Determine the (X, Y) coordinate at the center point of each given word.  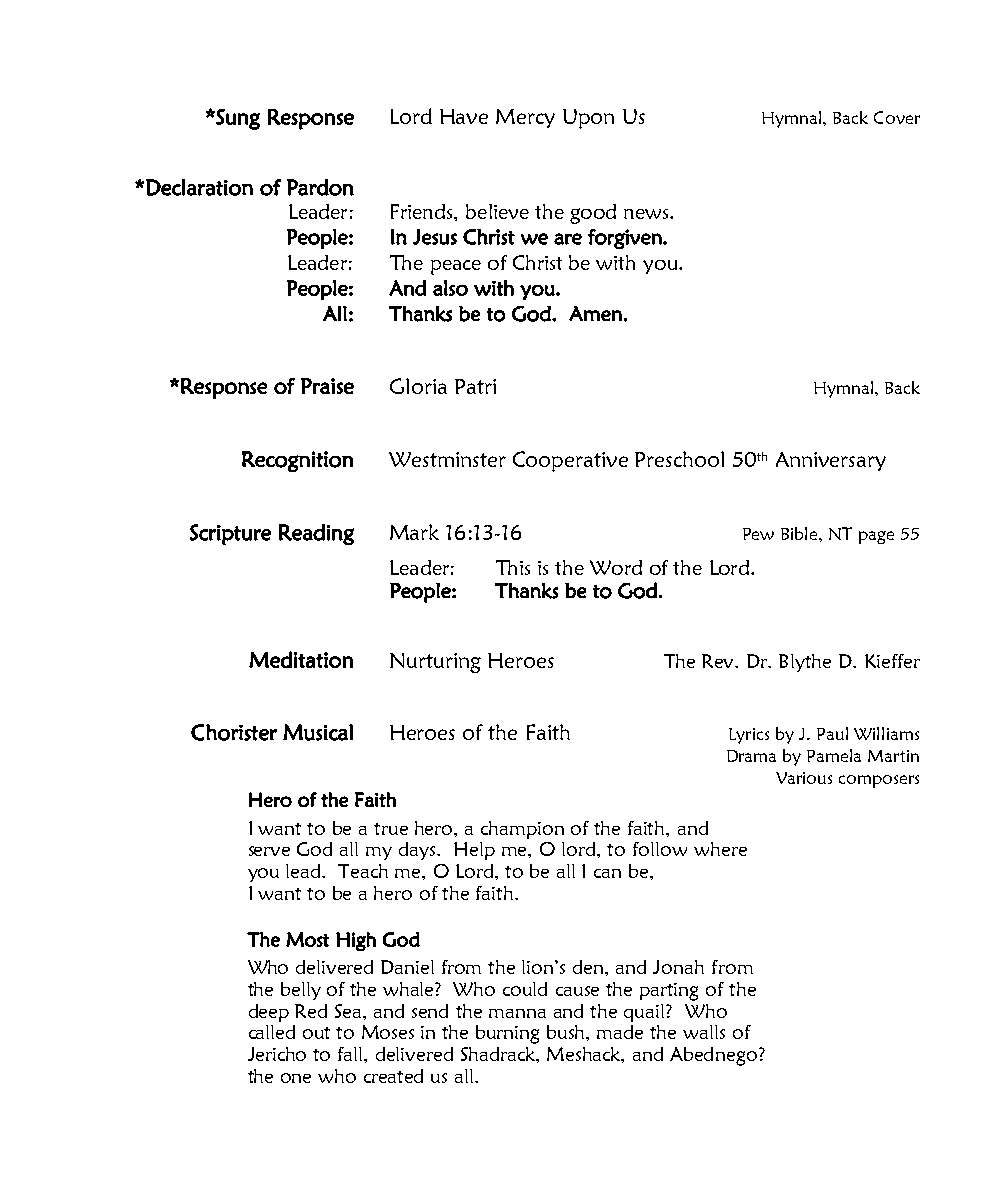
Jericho (277, 1054)
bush (567, 1032)
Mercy (525, 118)
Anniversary (831, 461)
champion (522, 830)
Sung (237, 119)
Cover (897, 117)
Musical (318, 732)
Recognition (297, 461)
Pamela (834, 755)
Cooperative (570, 461)
